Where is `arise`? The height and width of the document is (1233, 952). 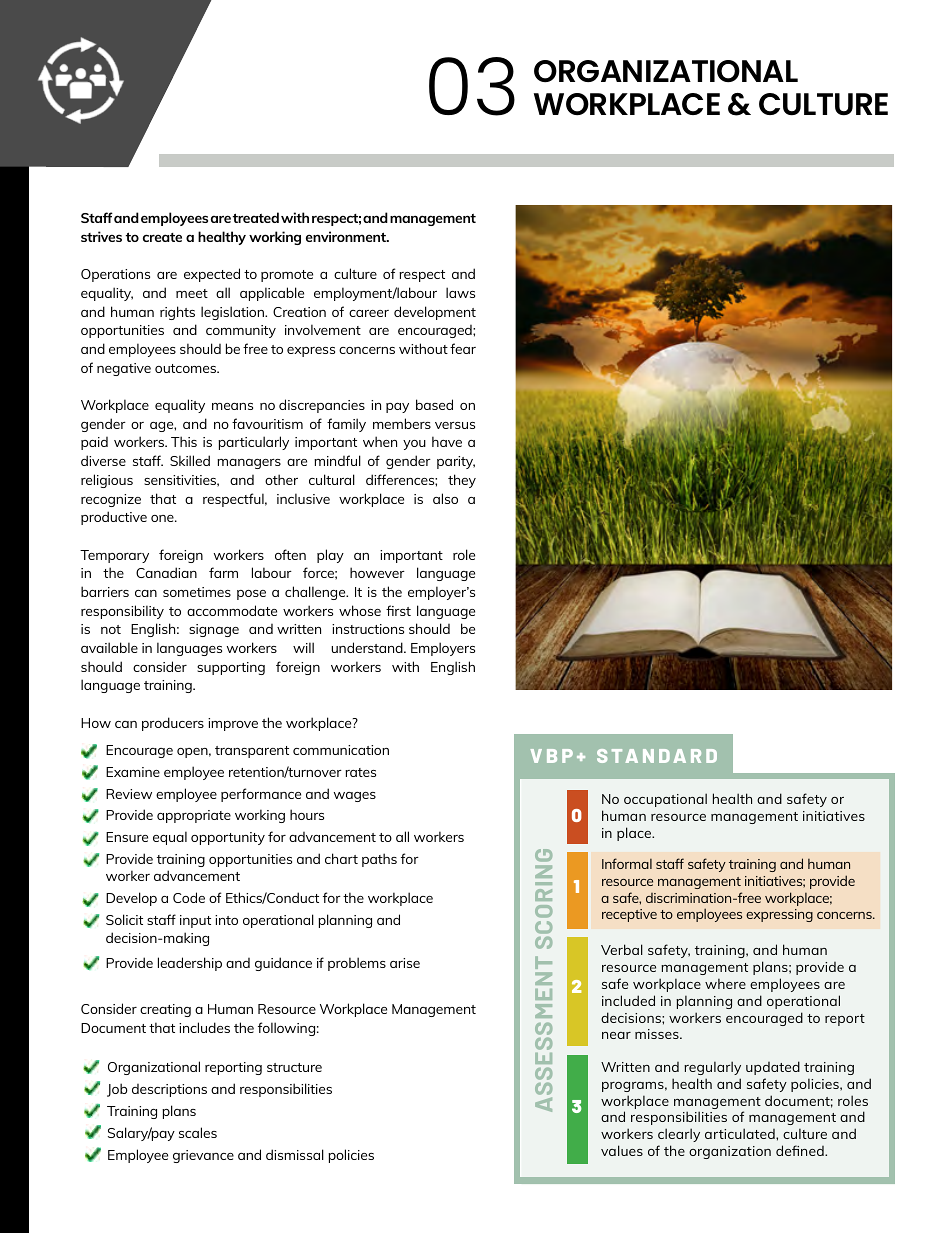
arise is located at coordinates (405, 963).
